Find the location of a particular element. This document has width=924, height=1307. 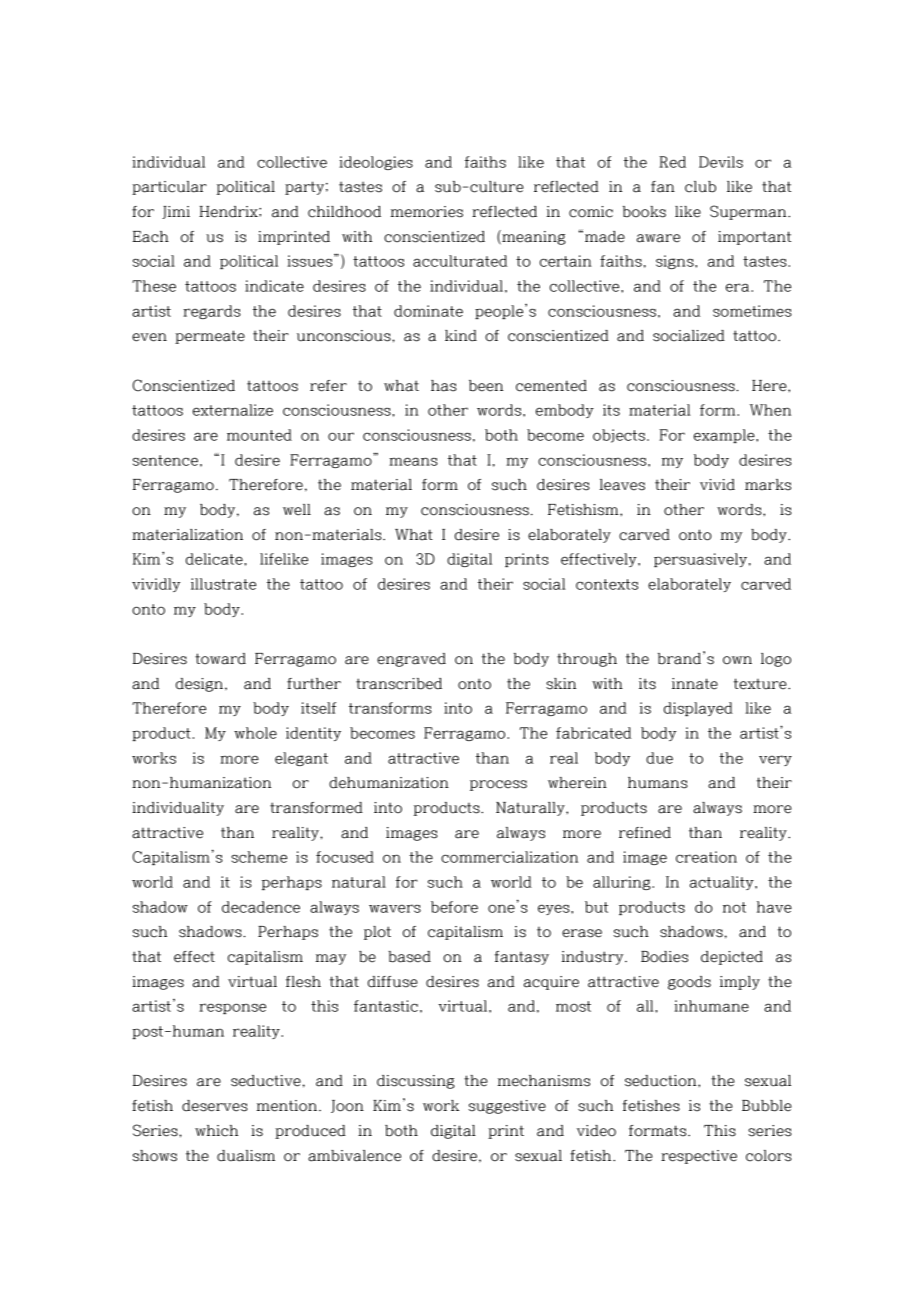

club is located at coordinates (700, 187).
